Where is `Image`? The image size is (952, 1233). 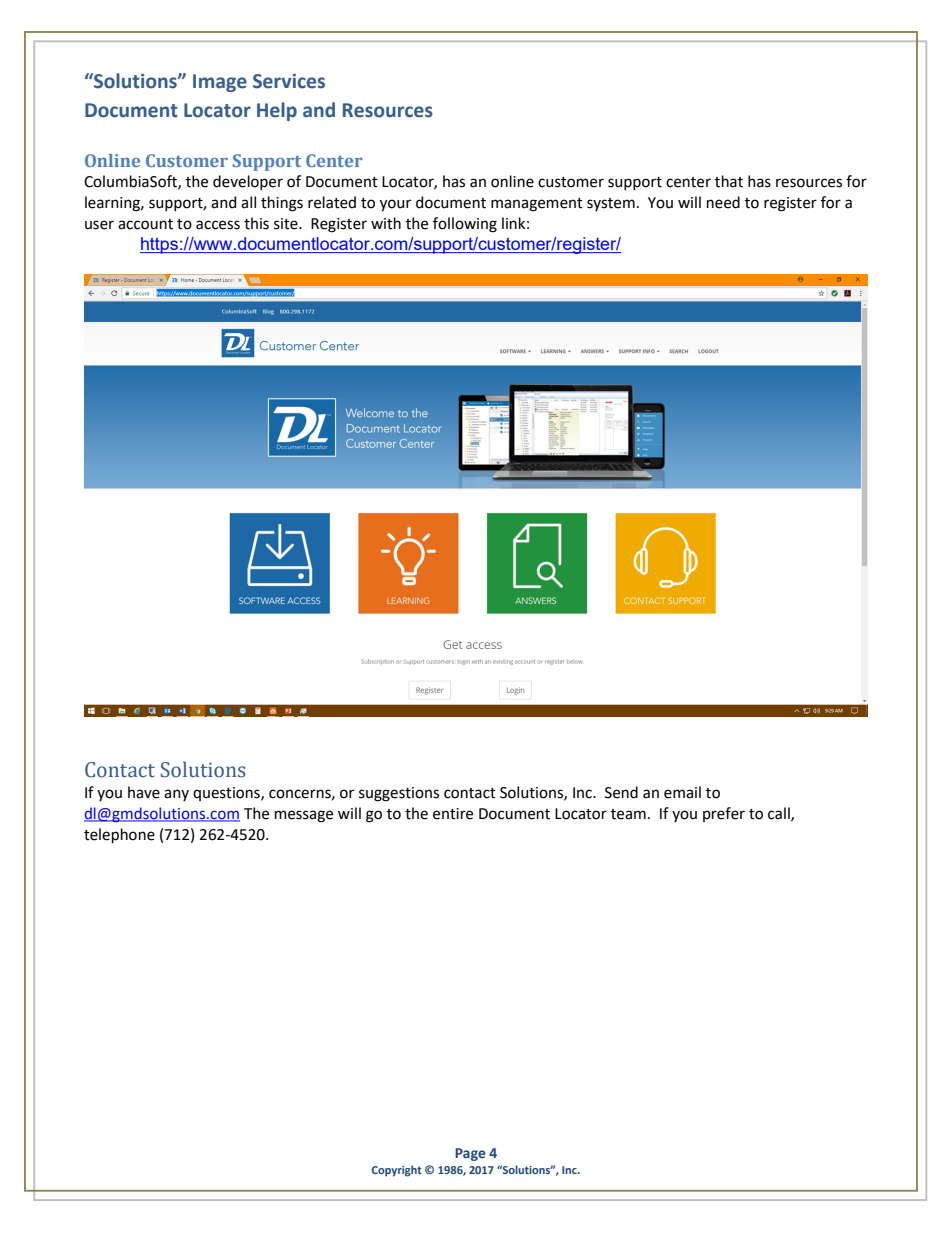
Image is located at coordinates (220, 83).
